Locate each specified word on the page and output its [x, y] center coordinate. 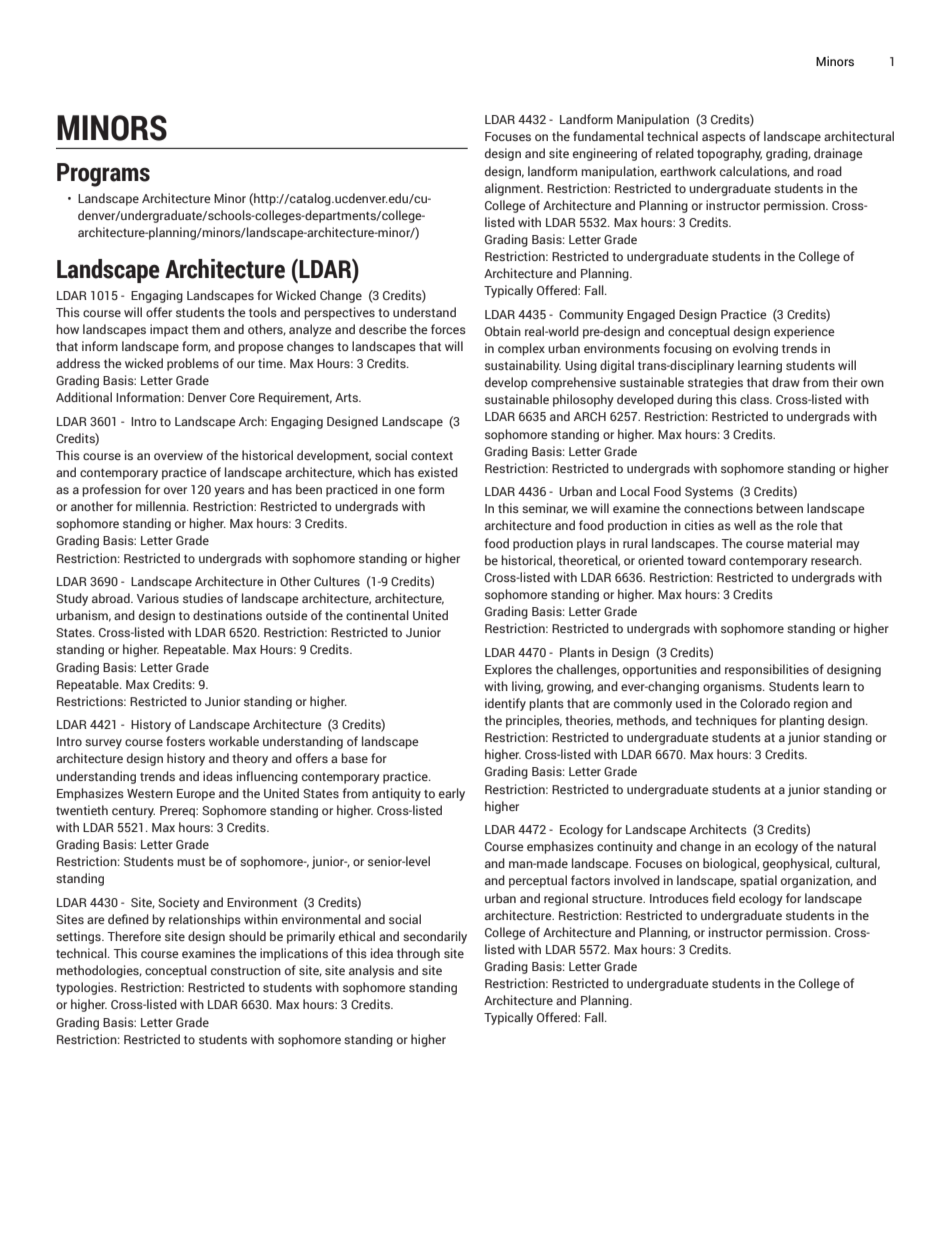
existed [438, 472]
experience [804, 332]
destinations [227, 615]
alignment [513, 189]
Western [150, 793]
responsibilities [767, 670]
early [452, 794]
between [779, 508]
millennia [162, 506]
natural [856, 846]
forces [448, 329]
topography [729, 154]
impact [169, 330]
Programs [103, 175]
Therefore [134, 936]
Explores [508, 670]
